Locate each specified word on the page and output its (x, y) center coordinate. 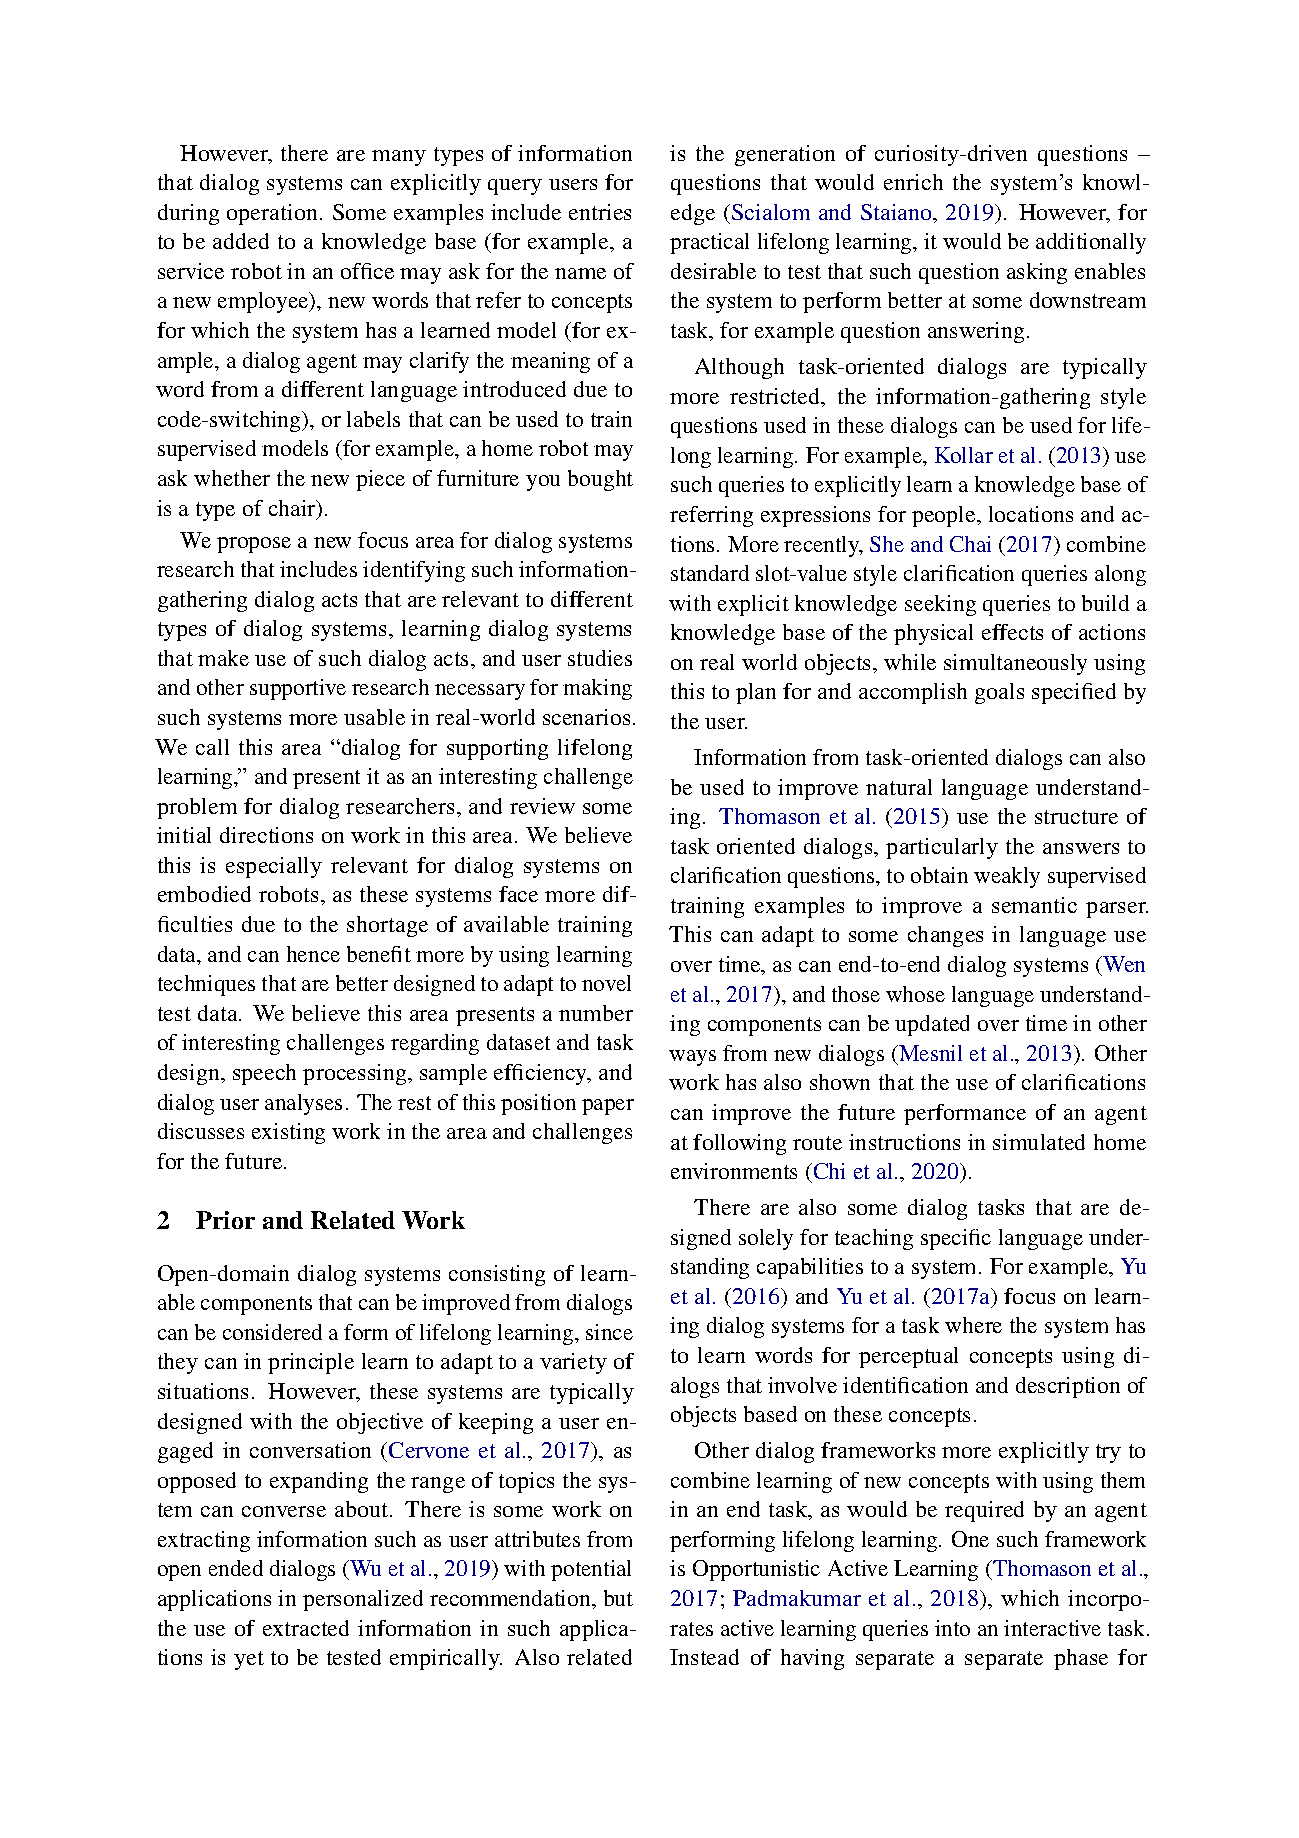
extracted (306, 1628)
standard (710, 573)
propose (254, 545)
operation (272, 214)
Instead (704, 1657)
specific (956, 1239)
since (609, 1332)
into (952, 1628)
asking (1037, 273)
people (945, 516)
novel (606, 983)
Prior (225, 1220)
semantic (1034, 905)
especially (274, 867)
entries (600, 212)
